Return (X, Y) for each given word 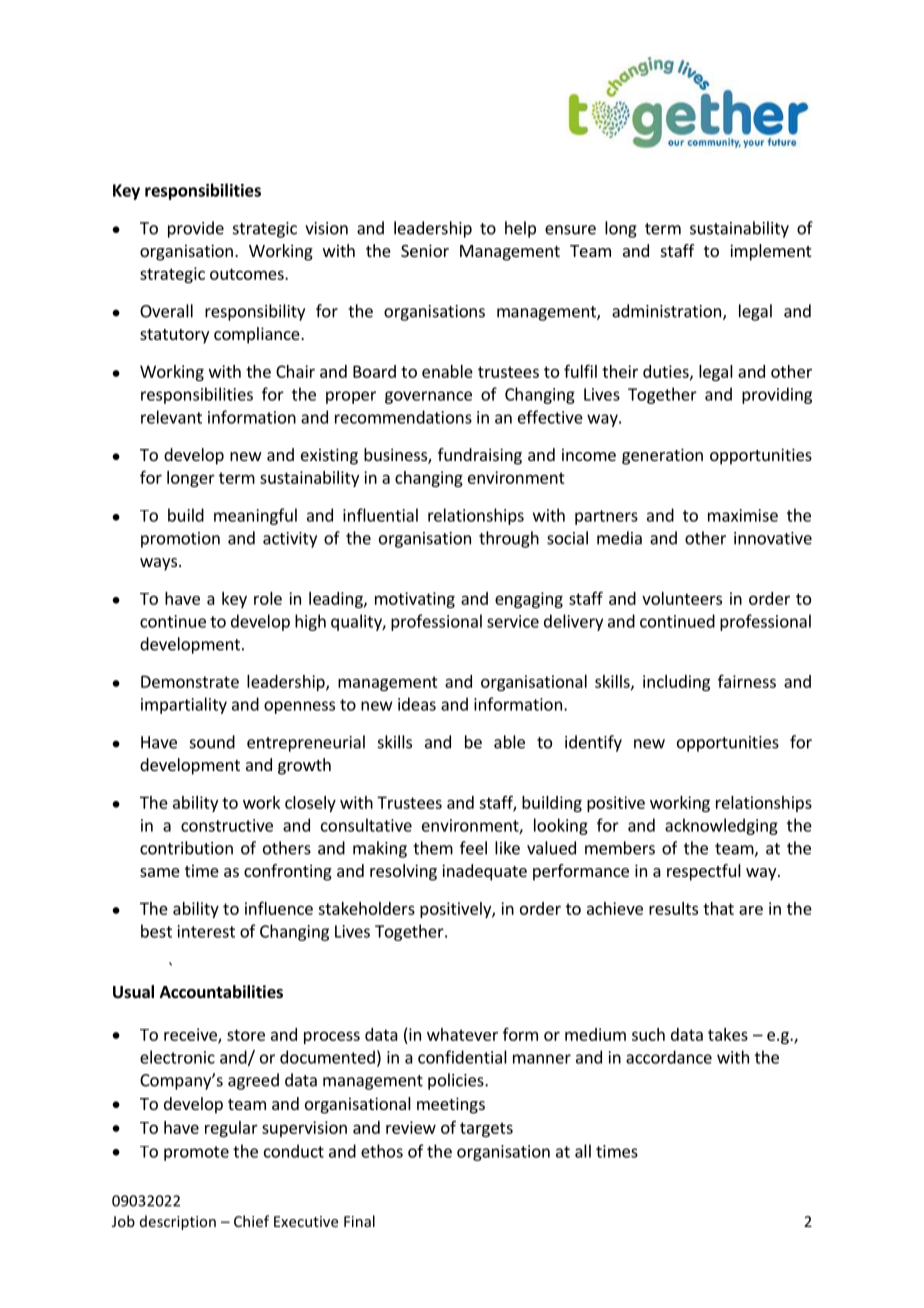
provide (196, 229)
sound (212, 742)
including (676, 683)
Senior (425, 250)
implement (770, 252)
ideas (417, 704)
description (178, 1222)
